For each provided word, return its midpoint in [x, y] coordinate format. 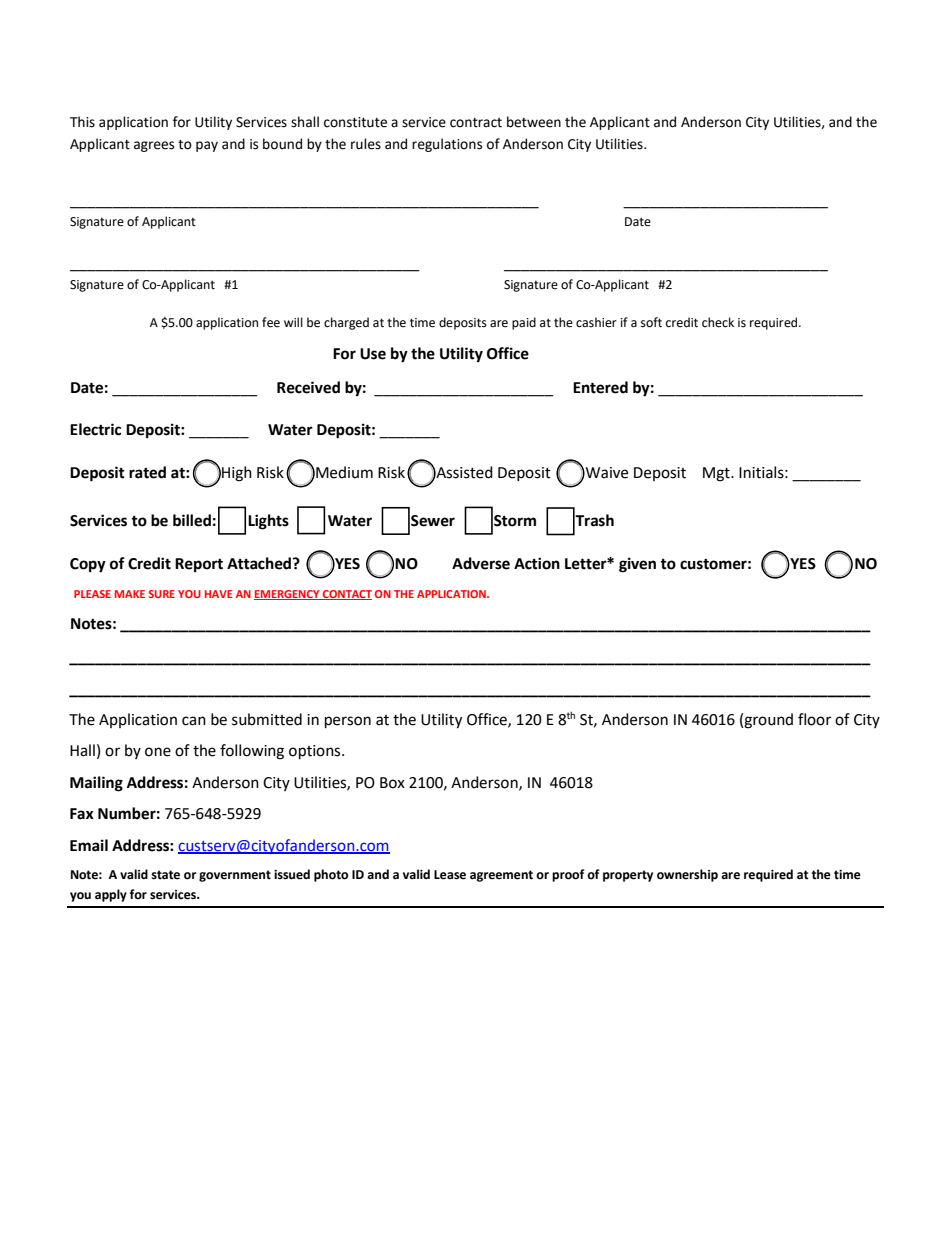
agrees [154, 146]
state [165, 875]
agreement [501, 876]
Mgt [717, 474]
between [534, 122]
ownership [687, 875]
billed [192, 520]
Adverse [481, 563]
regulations [447, 145]
